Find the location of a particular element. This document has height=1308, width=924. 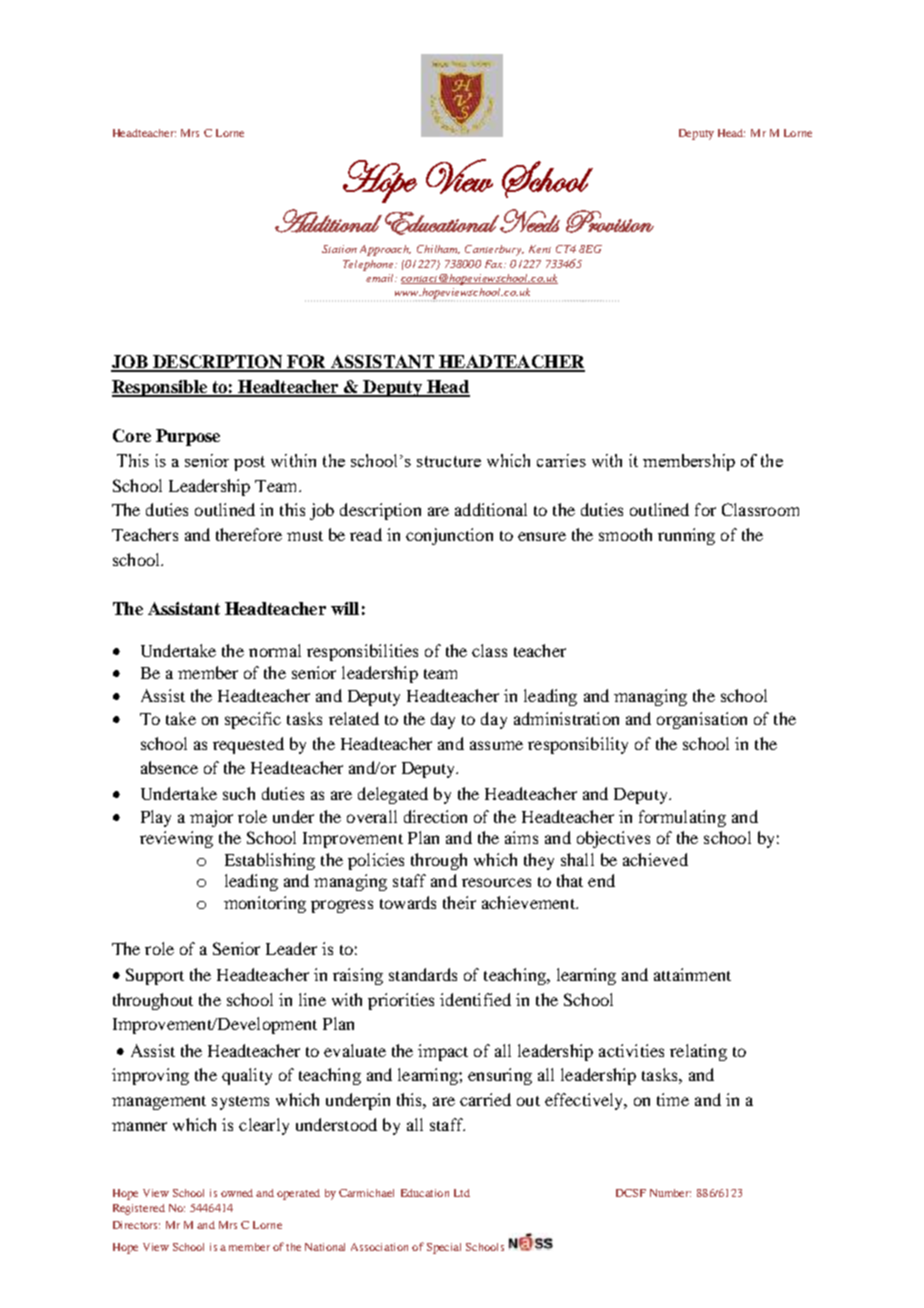

related is located at coordinates (354, 718).
